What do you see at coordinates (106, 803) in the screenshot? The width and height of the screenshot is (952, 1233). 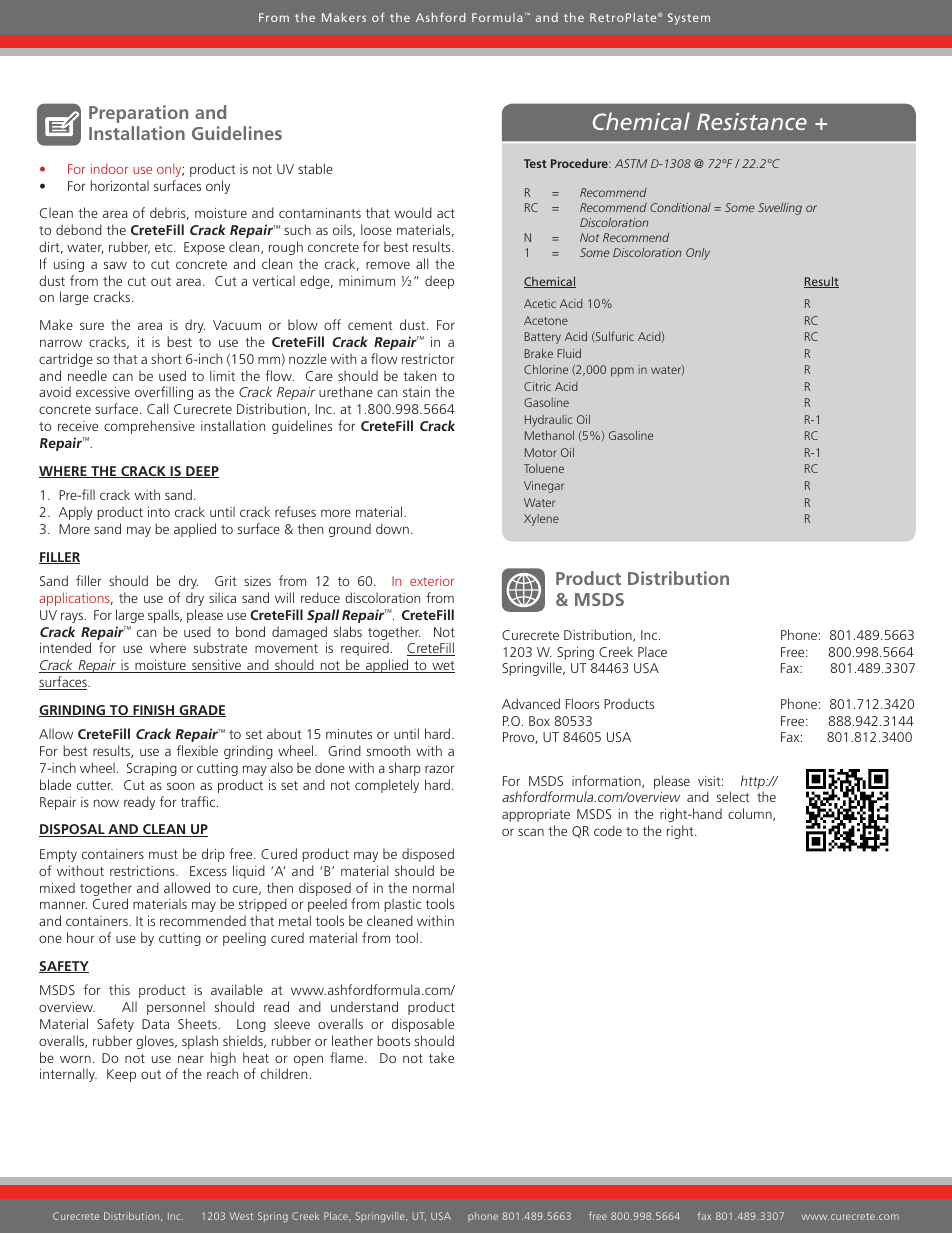 I see `now` at bounding box center [106, 803].
